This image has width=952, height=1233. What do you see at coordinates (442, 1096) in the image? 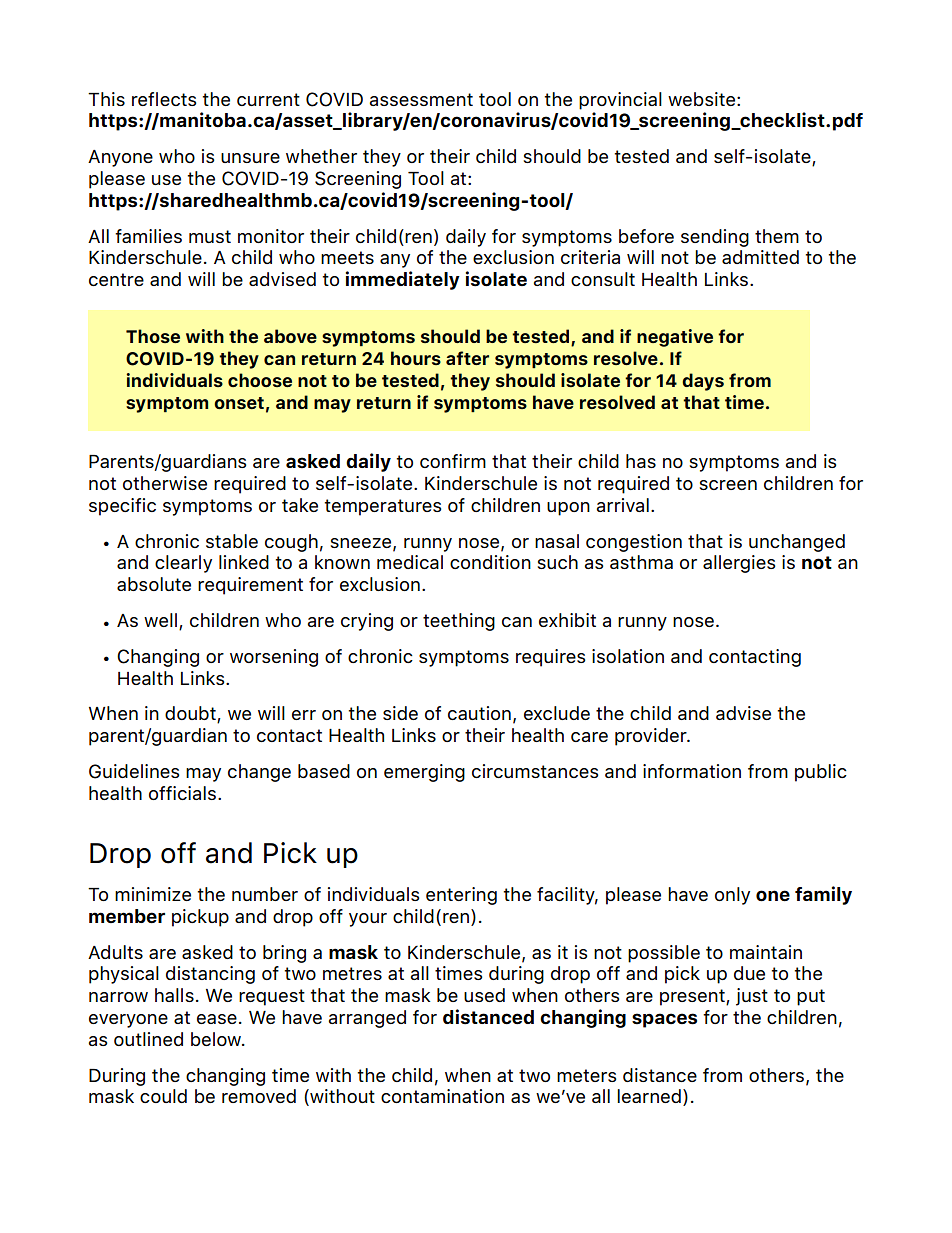
I see `contamination` at bounding box center [442, 1096].
